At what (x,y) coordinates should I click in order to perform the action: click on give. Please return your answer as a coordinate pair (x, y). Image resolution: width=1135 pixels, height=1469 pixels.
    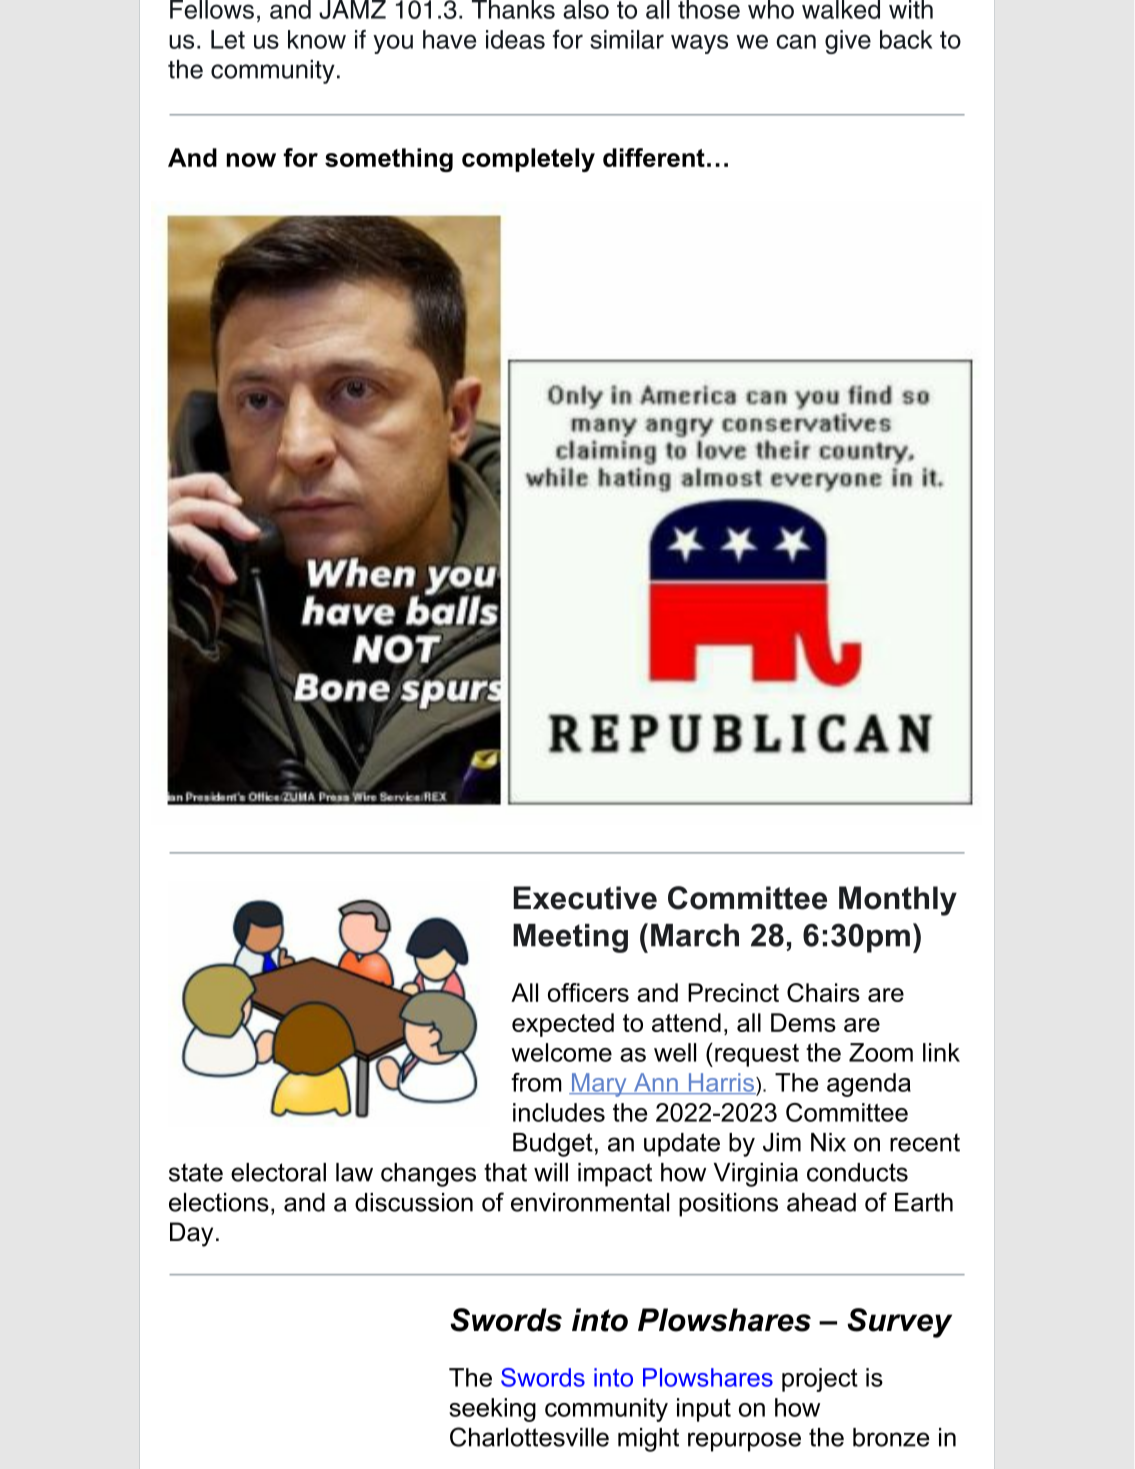
    Looking at the image, I should click on (848, 42).
